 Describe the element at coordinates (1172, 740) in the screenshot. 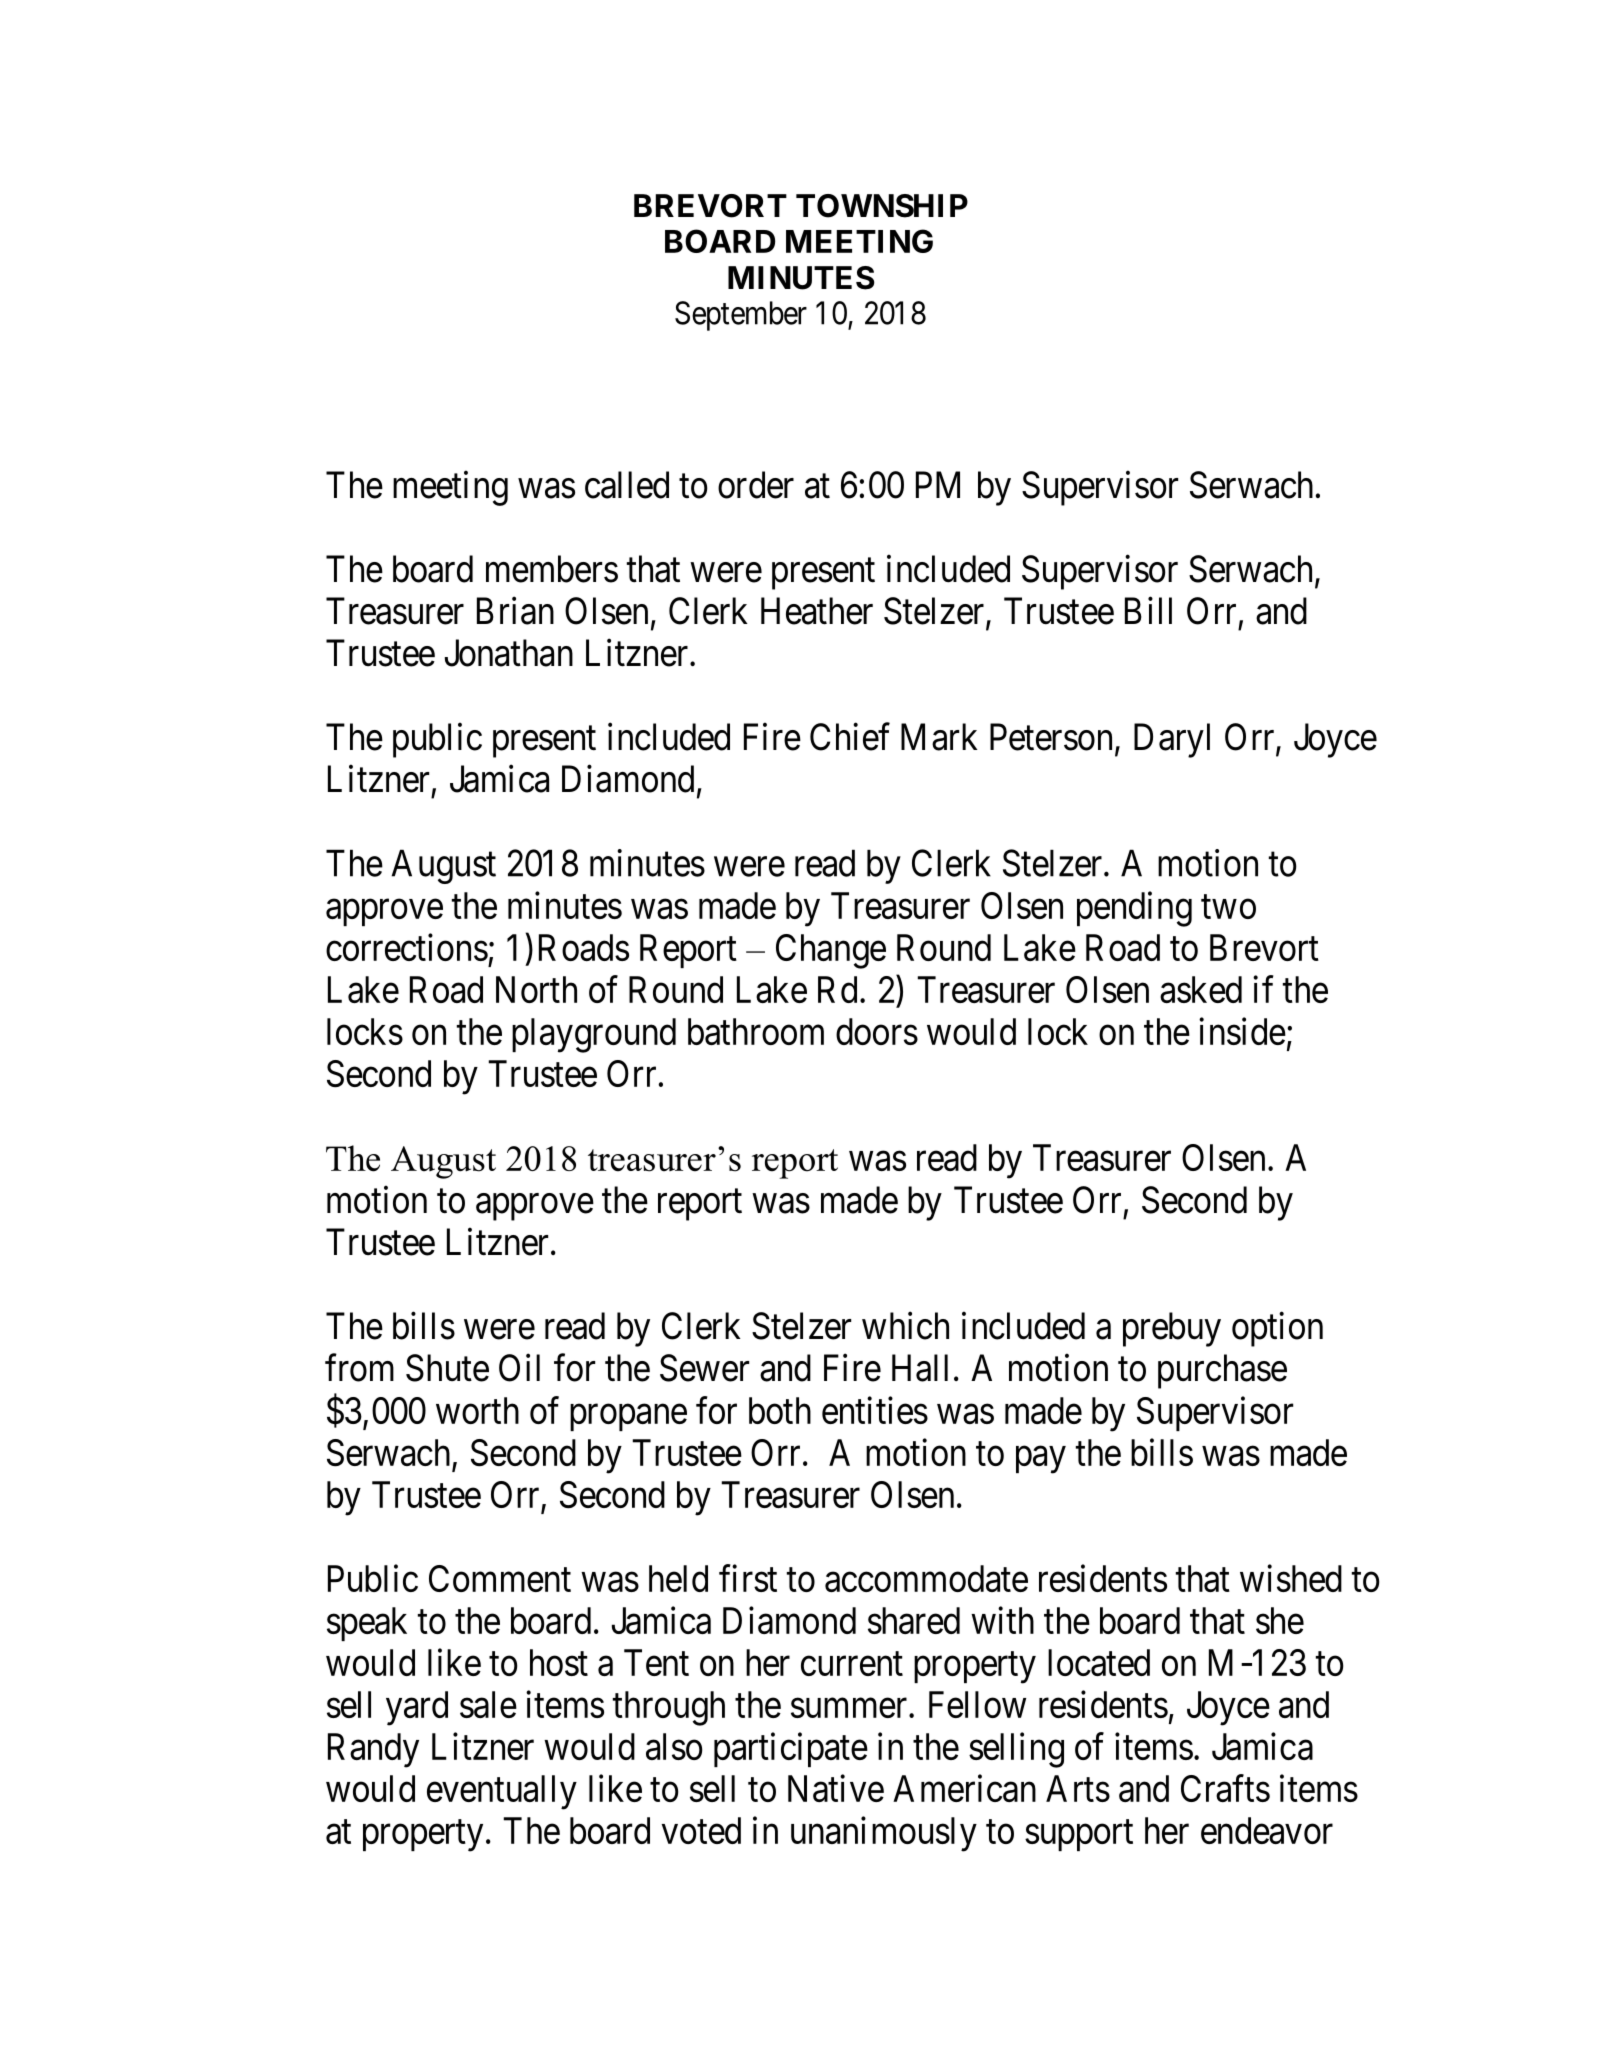

I see `Daryl` at that location.
